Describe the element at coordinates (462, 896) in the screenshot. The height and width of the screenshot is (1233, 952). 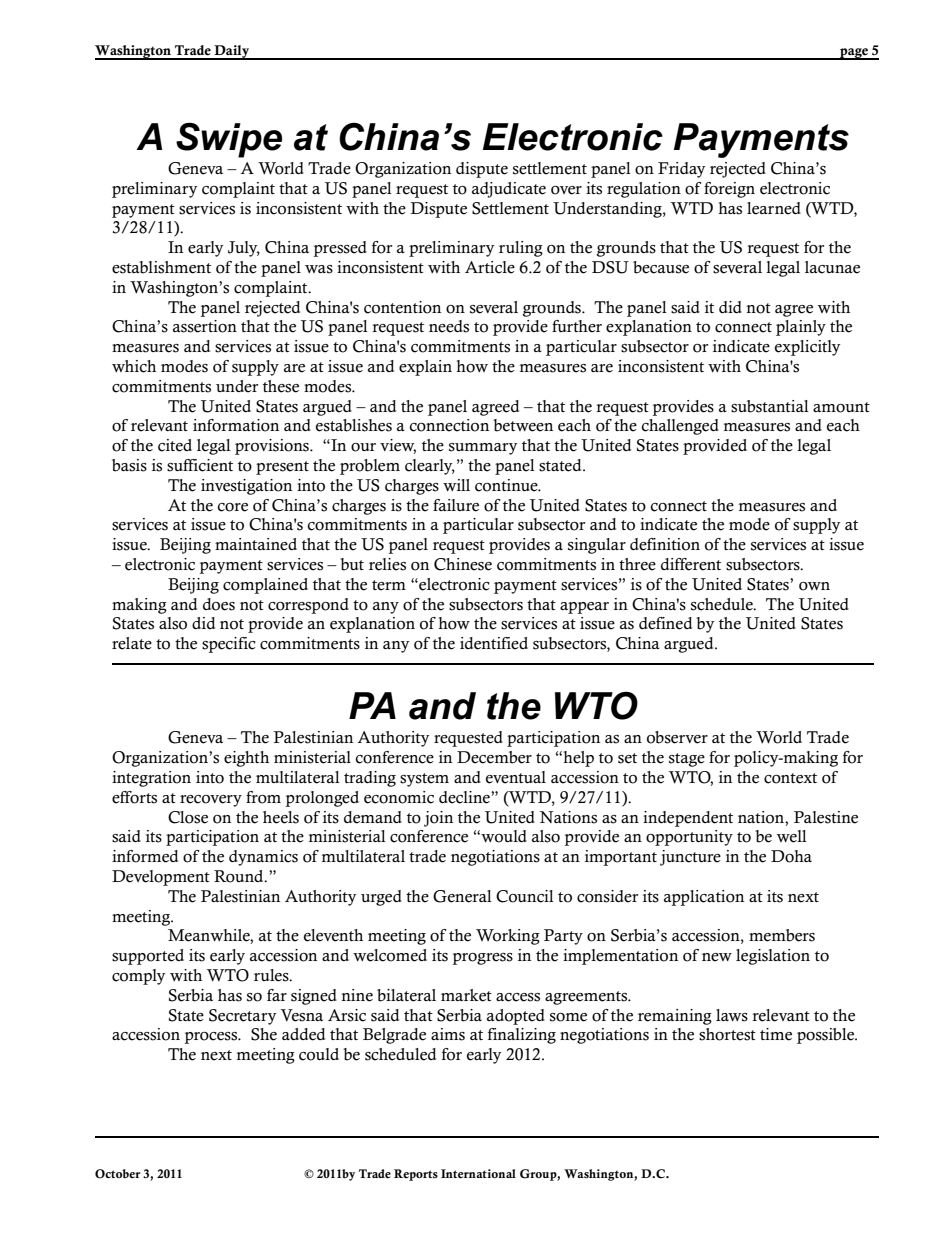
I see `General` at that location.
